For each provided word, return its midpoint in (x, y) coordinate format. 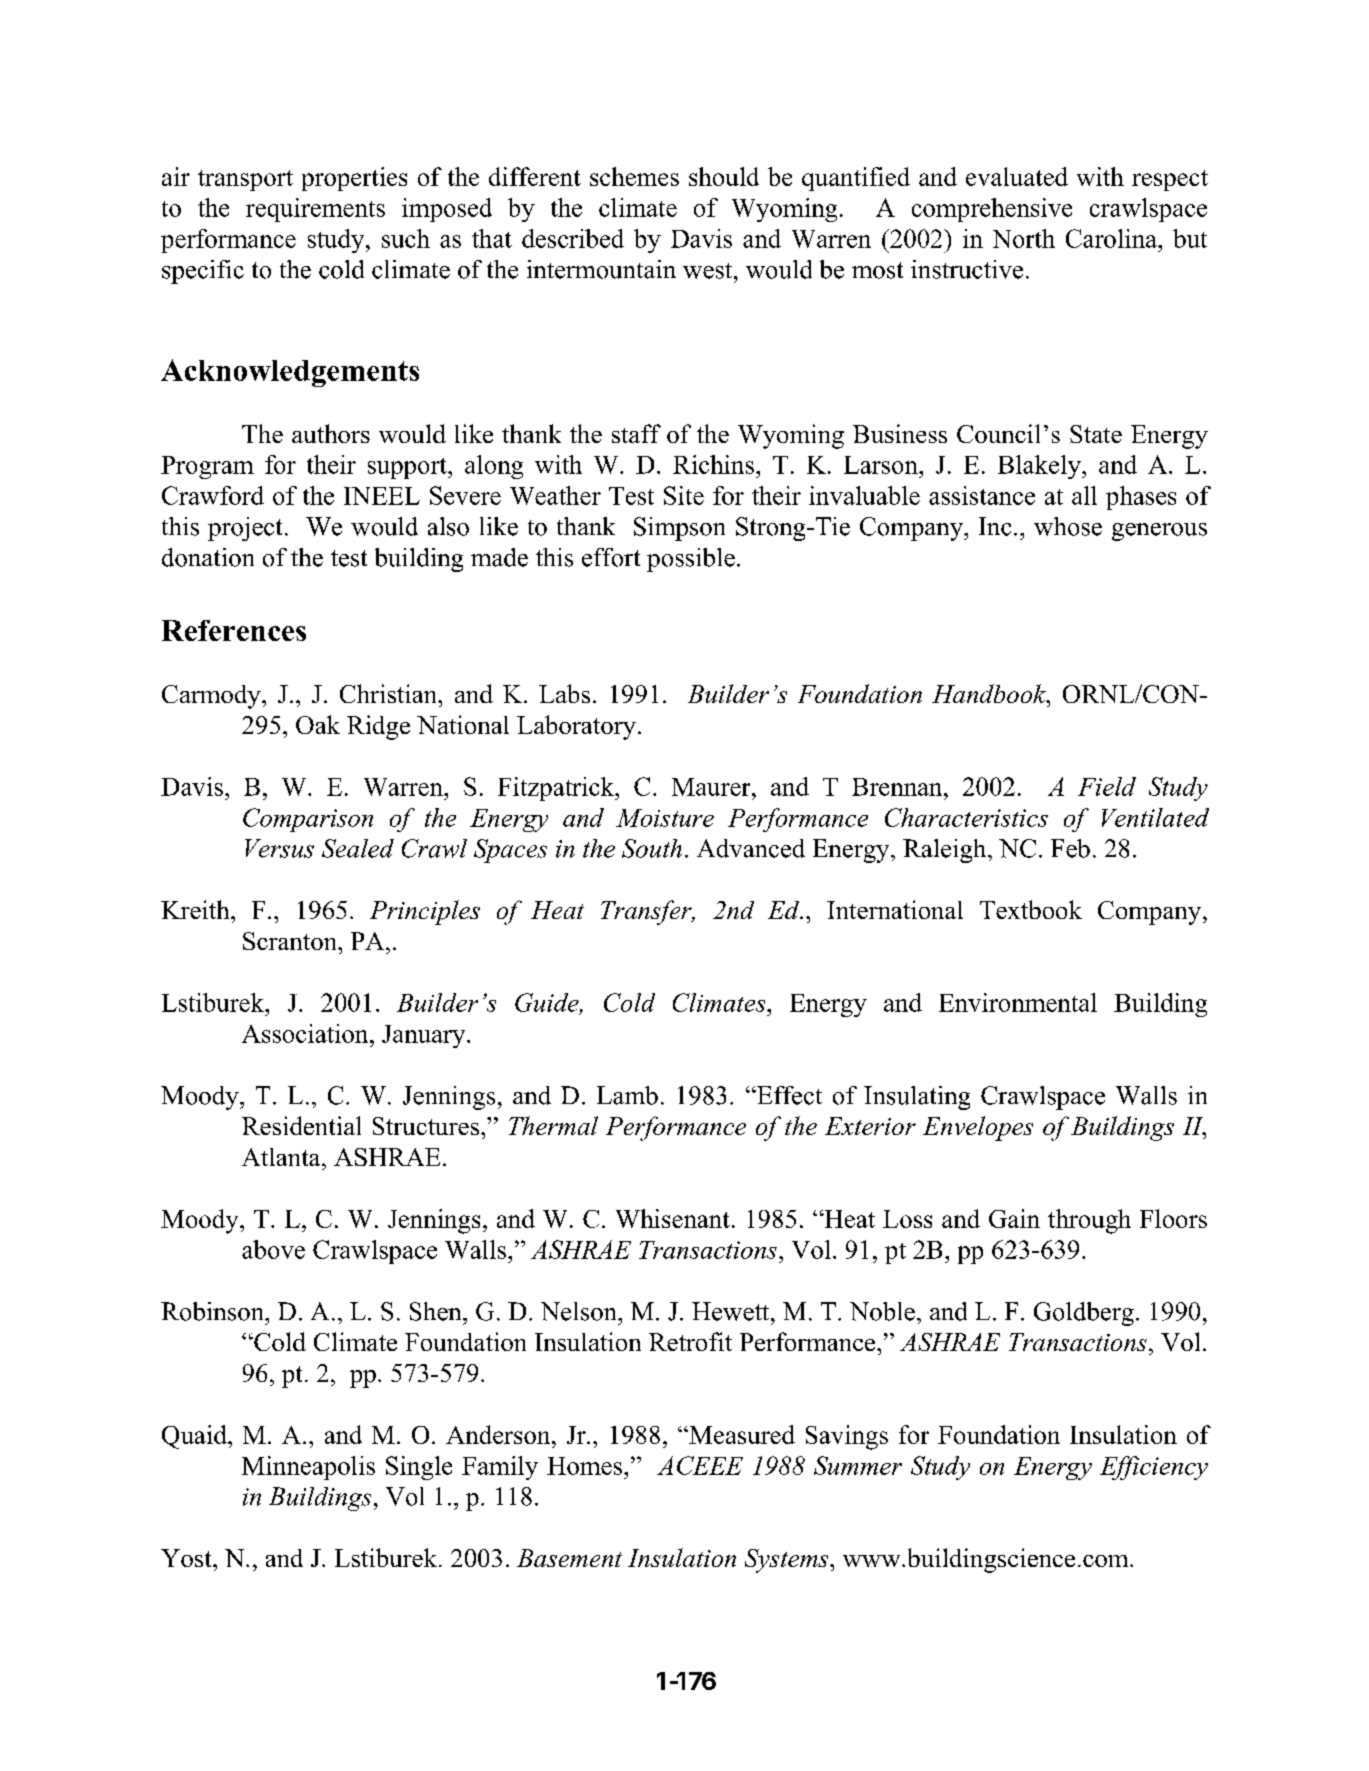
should (724, 176)
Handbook (990, 693)
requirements (315, 210)
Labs (564, 693)
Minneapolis (308, 1468)
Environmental (1018, 1002)
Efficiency (1154, 1468)
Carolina (1112, 238)
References (234, 630)
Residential (301, 1125)
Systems (788, 1561)
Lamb (627, 1095)
